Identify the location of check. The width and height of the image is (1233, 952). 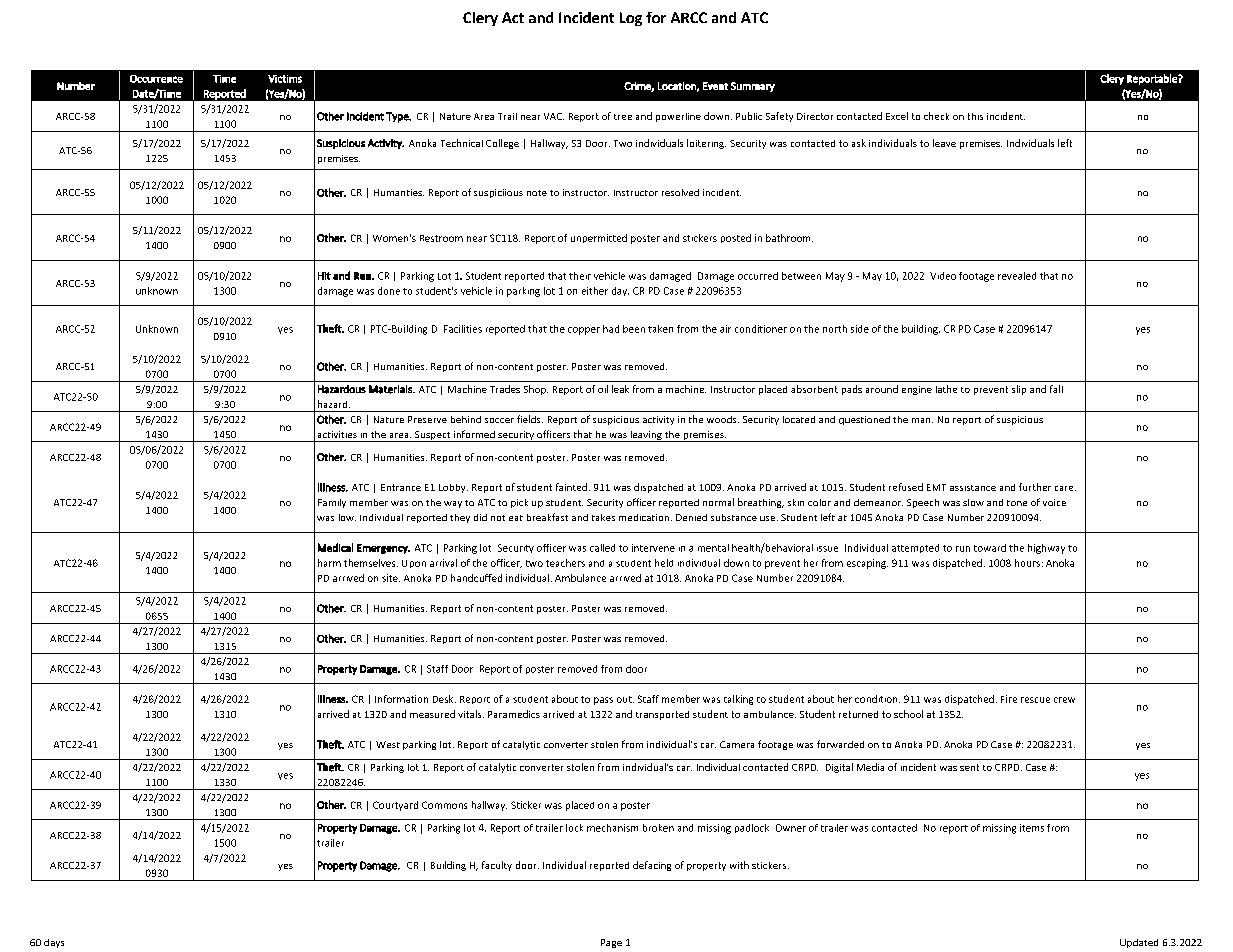
(936, 116).
